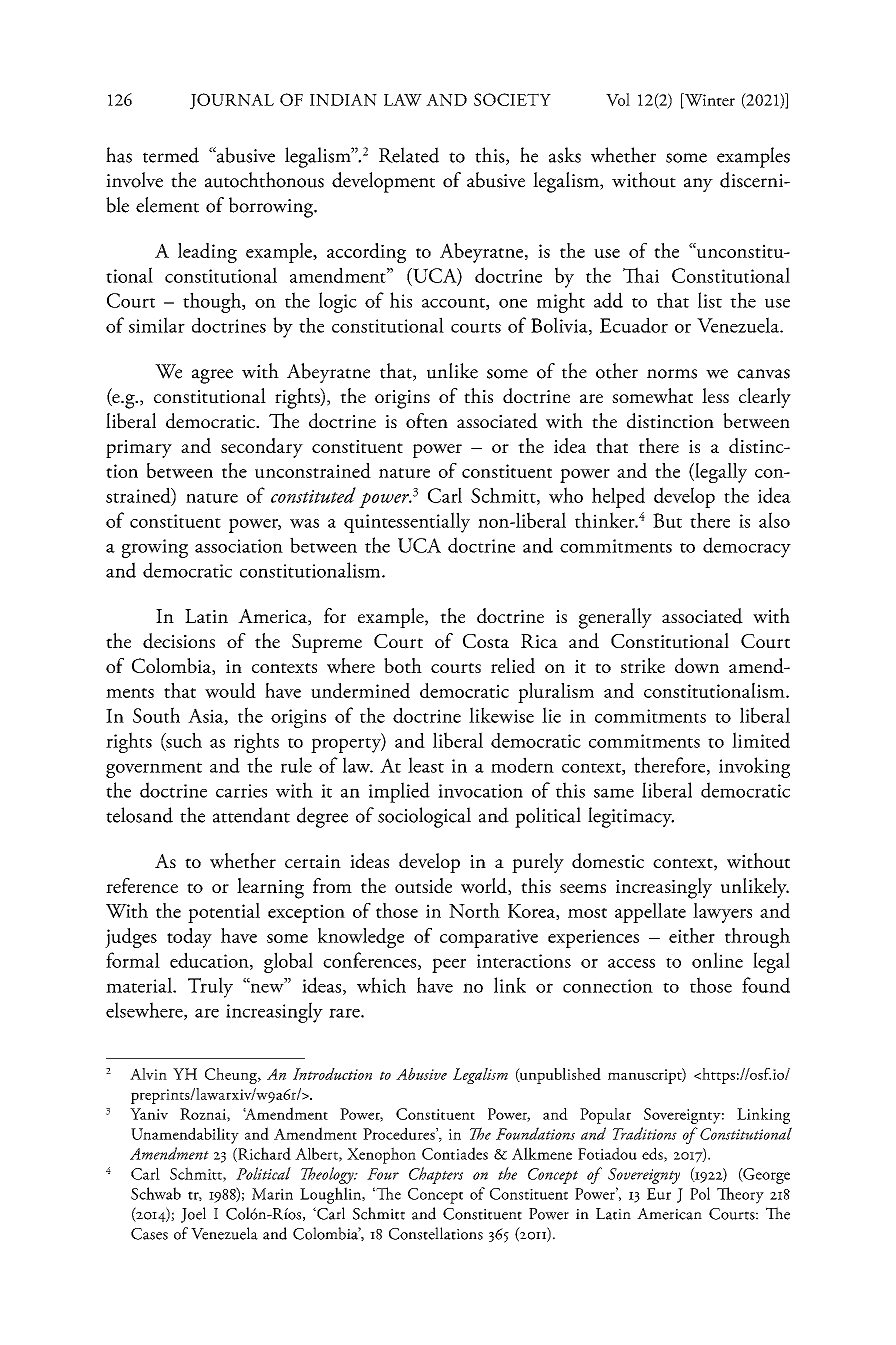 The height and width of the screenshot is (1345, 896). I want to click on least, so click(426, 765).
